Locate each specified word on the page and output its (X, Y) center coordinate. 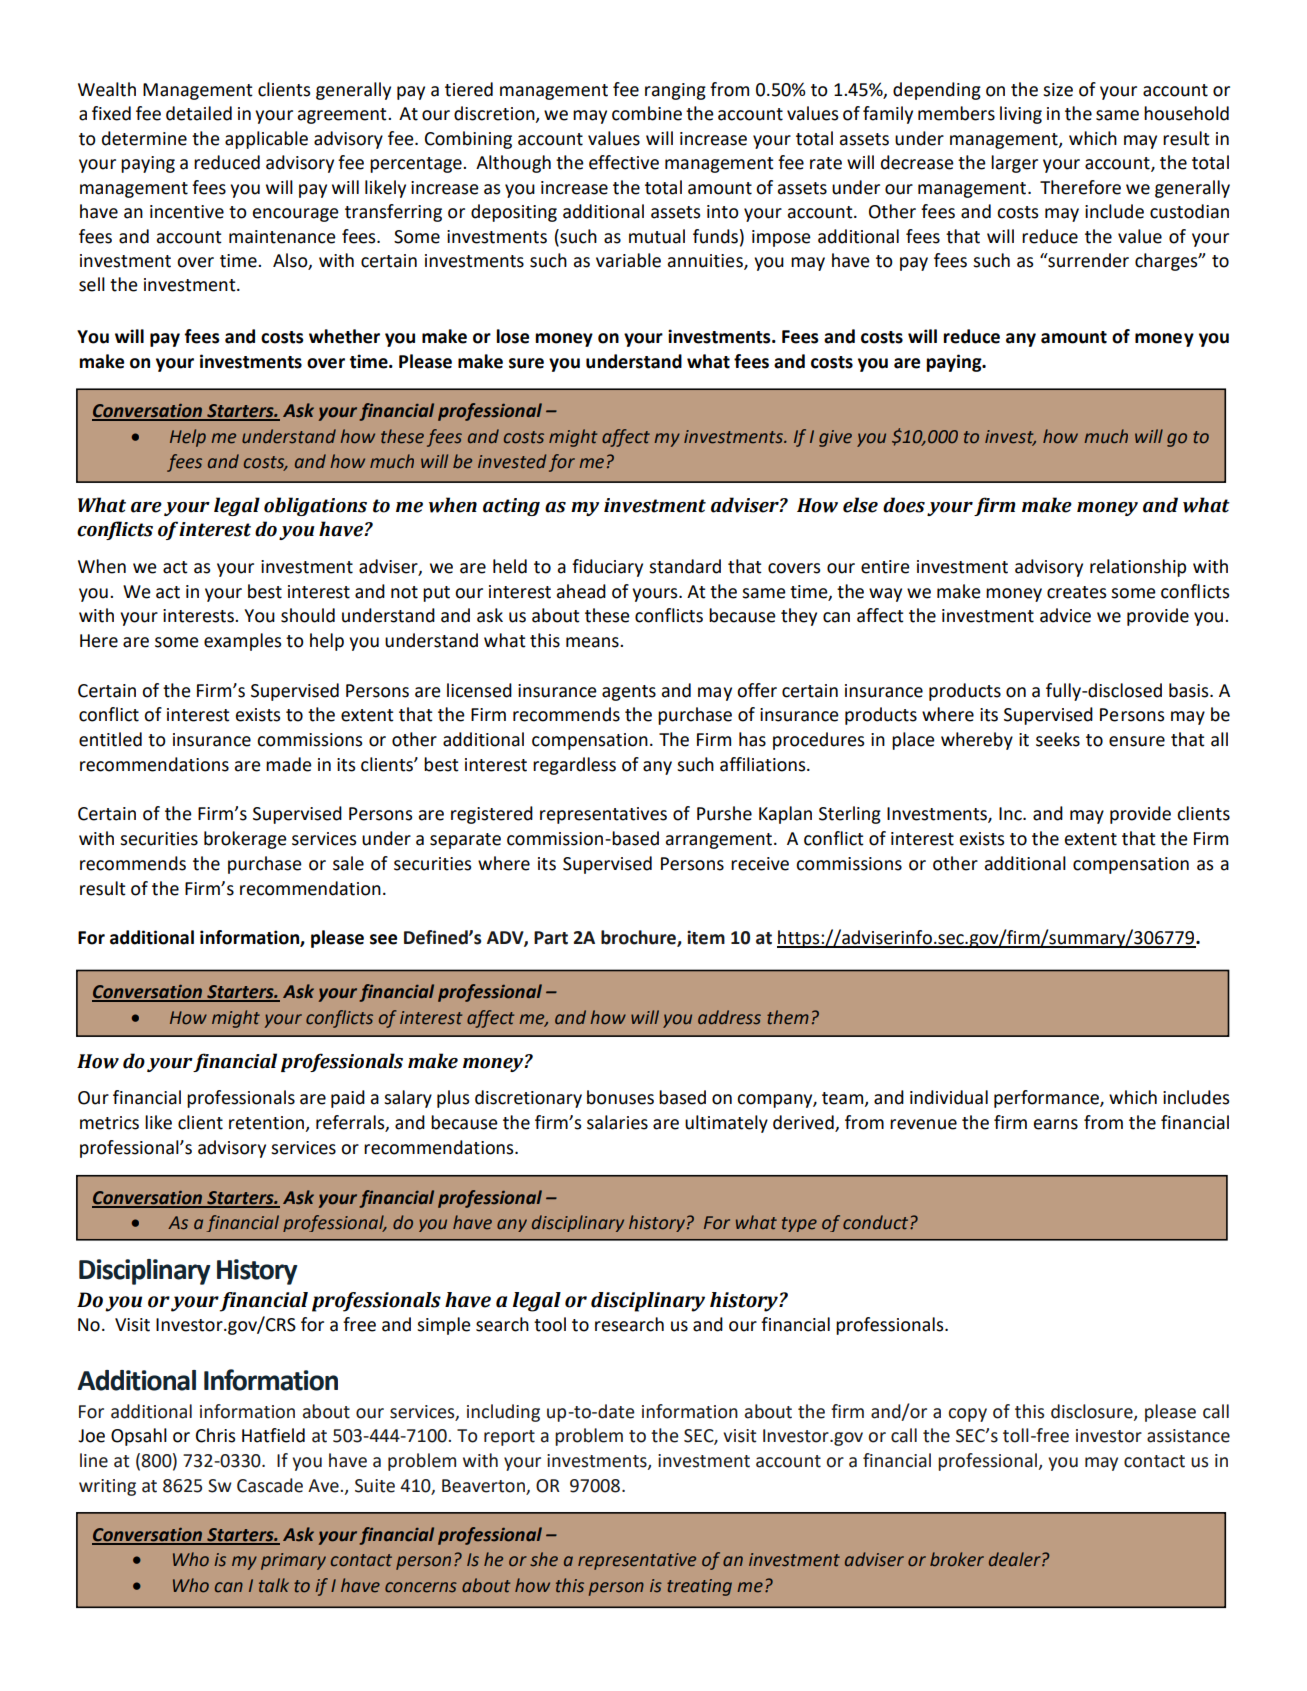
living (1021, 115)
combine (647, 113)
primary (293, 1561)
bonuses (620, 1097)
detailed (199, 113)
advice (1065, 615)
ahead (581, 591)
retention (267, 1124)
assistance (1188, 1436)
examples (242, 642)
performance (1047, 1099)
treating (699, 1587)
